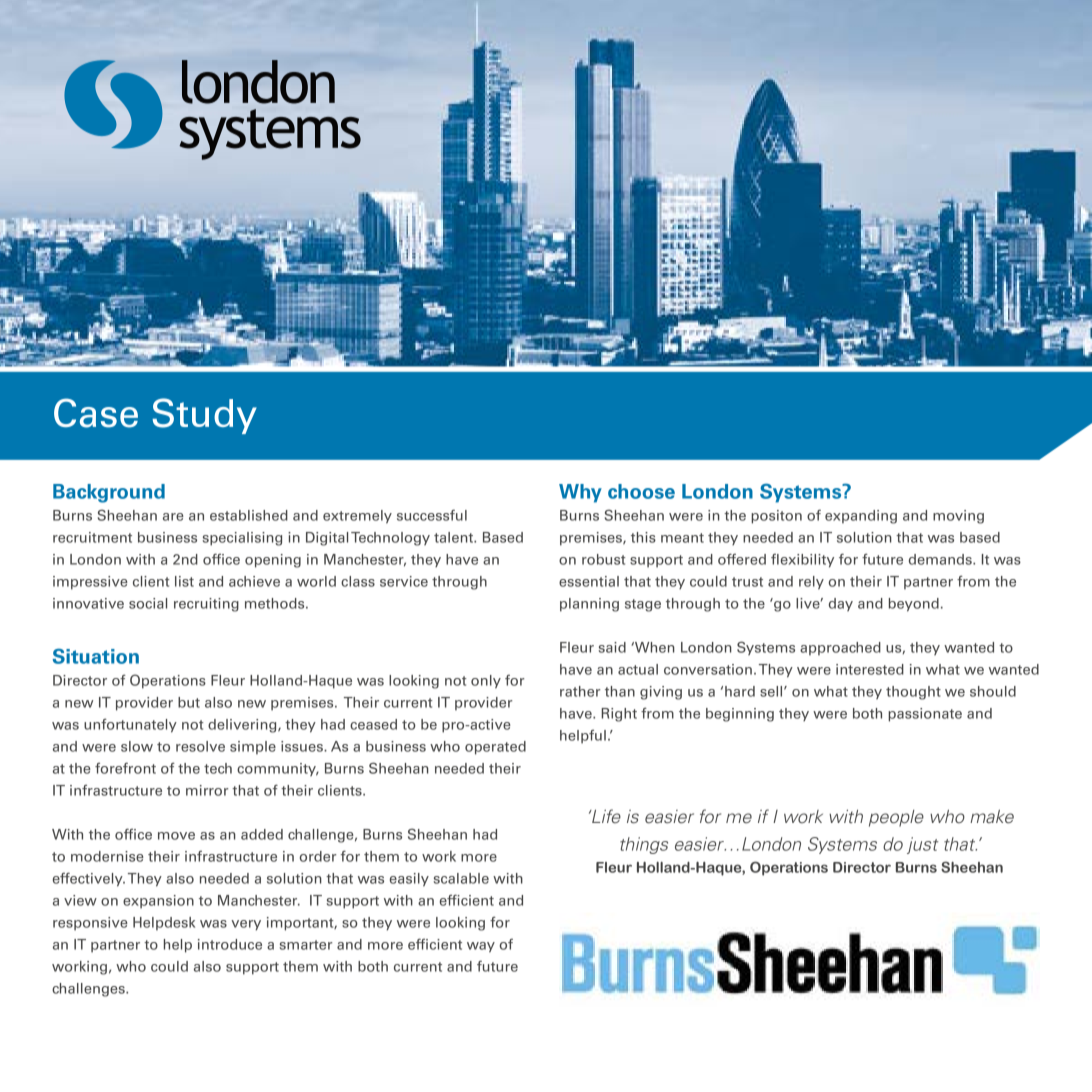  What do you see at coordinates (580, 493) in the screenshot?
I see `Why` at bounding box center [580, 493].
